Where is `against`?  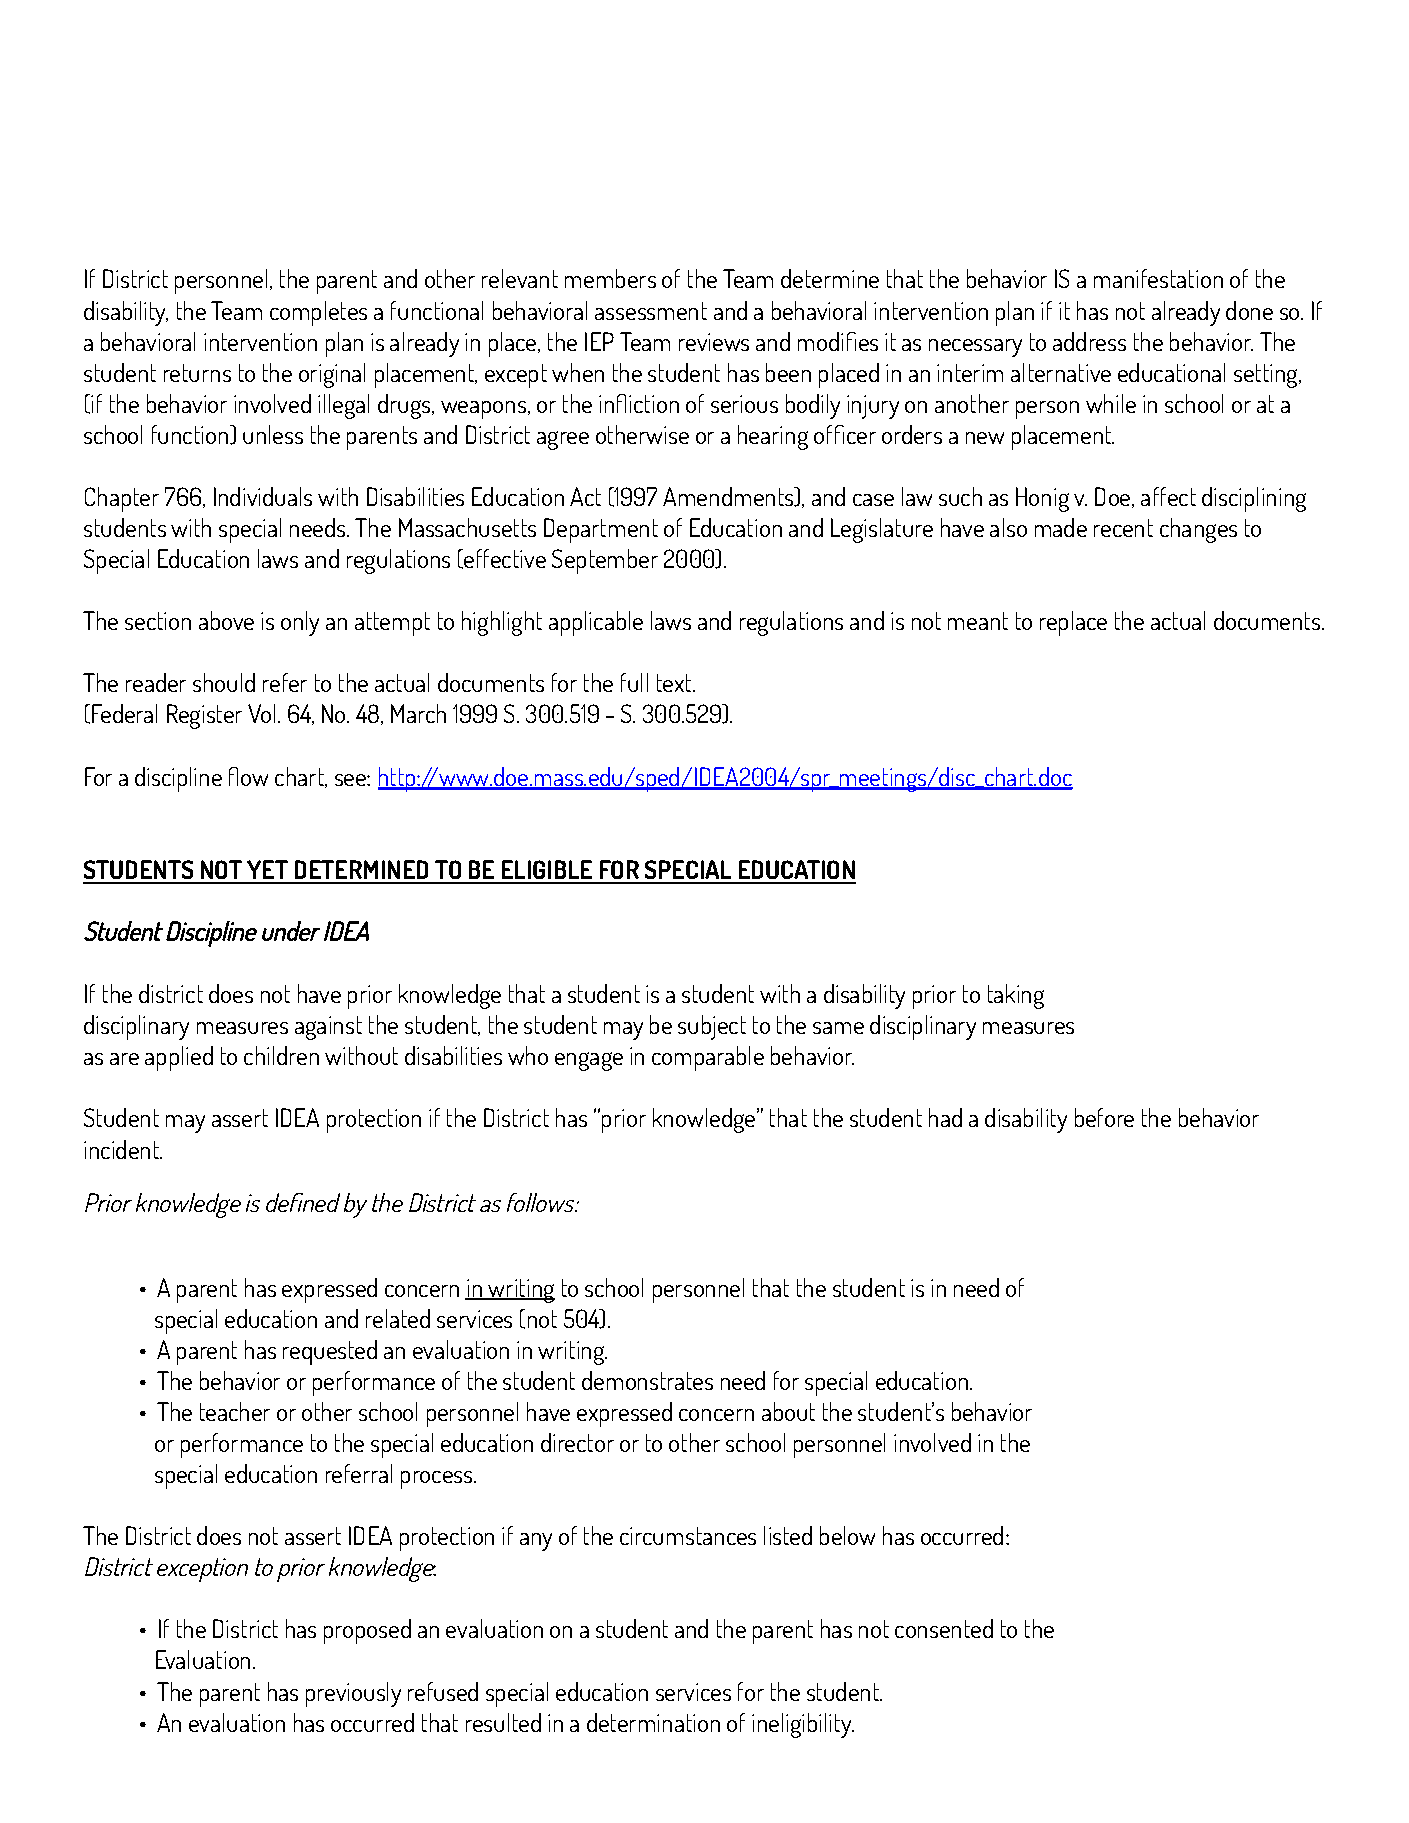
against is located at coordinates (328, 1028).
